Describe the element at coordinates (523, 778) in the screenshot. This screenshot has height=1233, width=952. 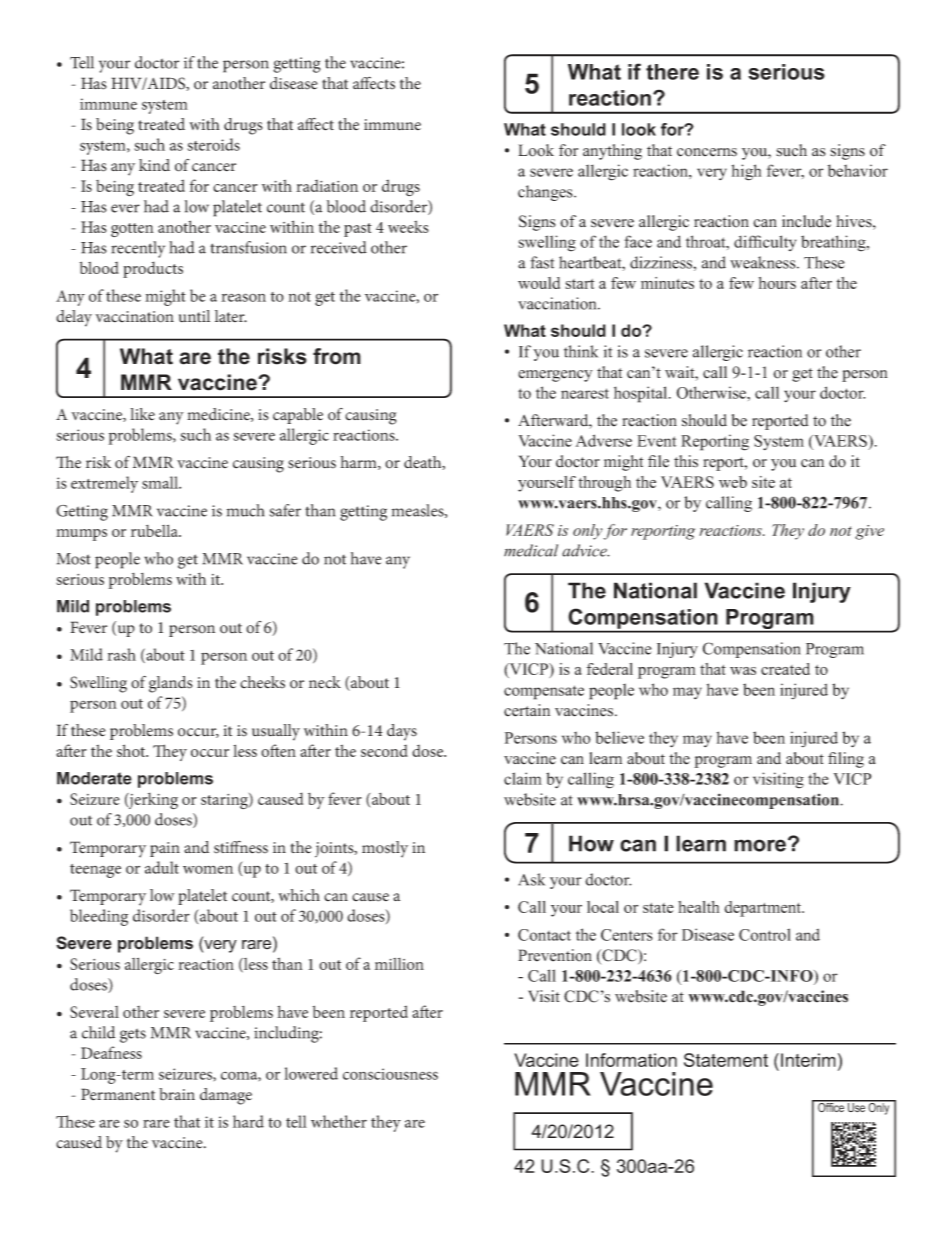
I see `claim` at that location.
